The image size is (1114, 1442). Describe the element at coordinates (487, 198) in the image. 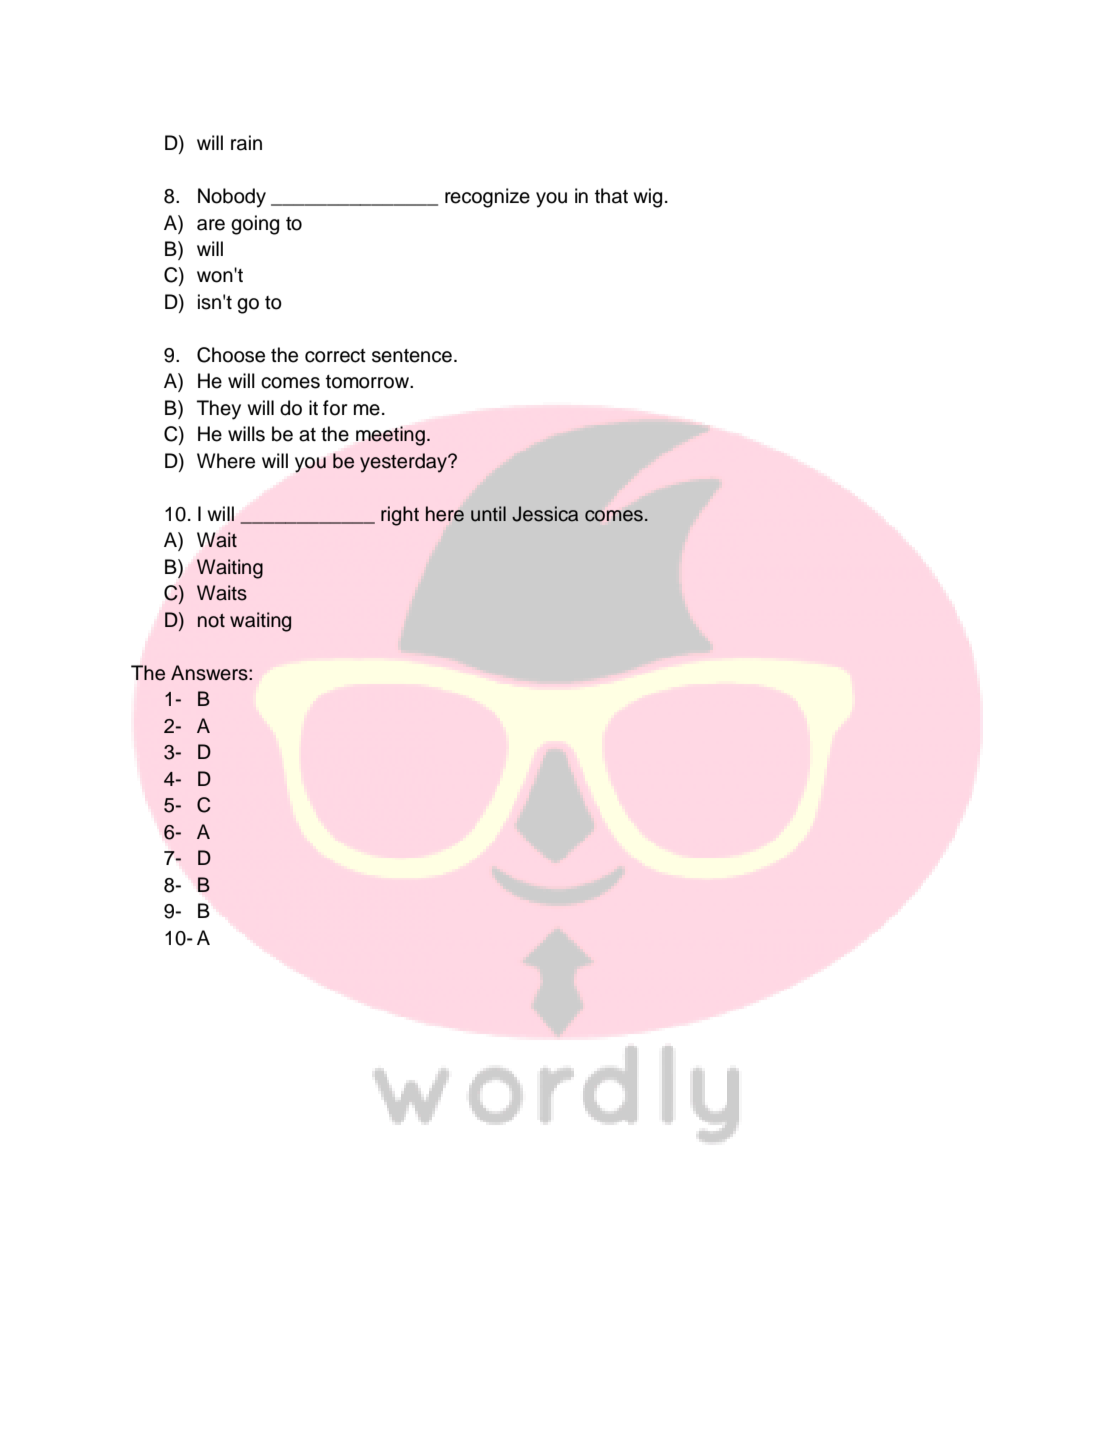

I see `recognize` at that location.
